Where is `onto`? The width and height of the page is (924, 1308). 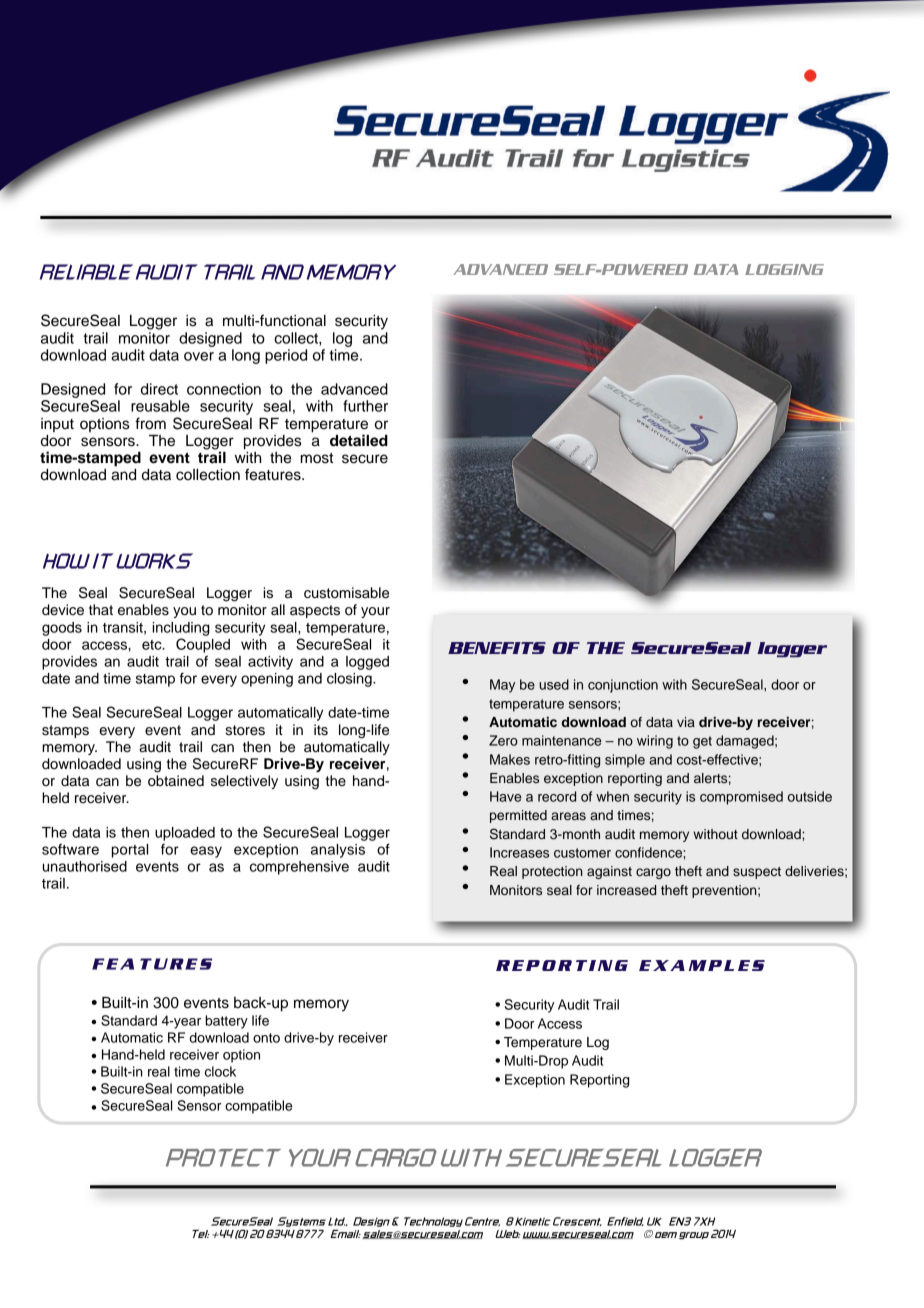 onto is located at coordinates (266, 1038).
